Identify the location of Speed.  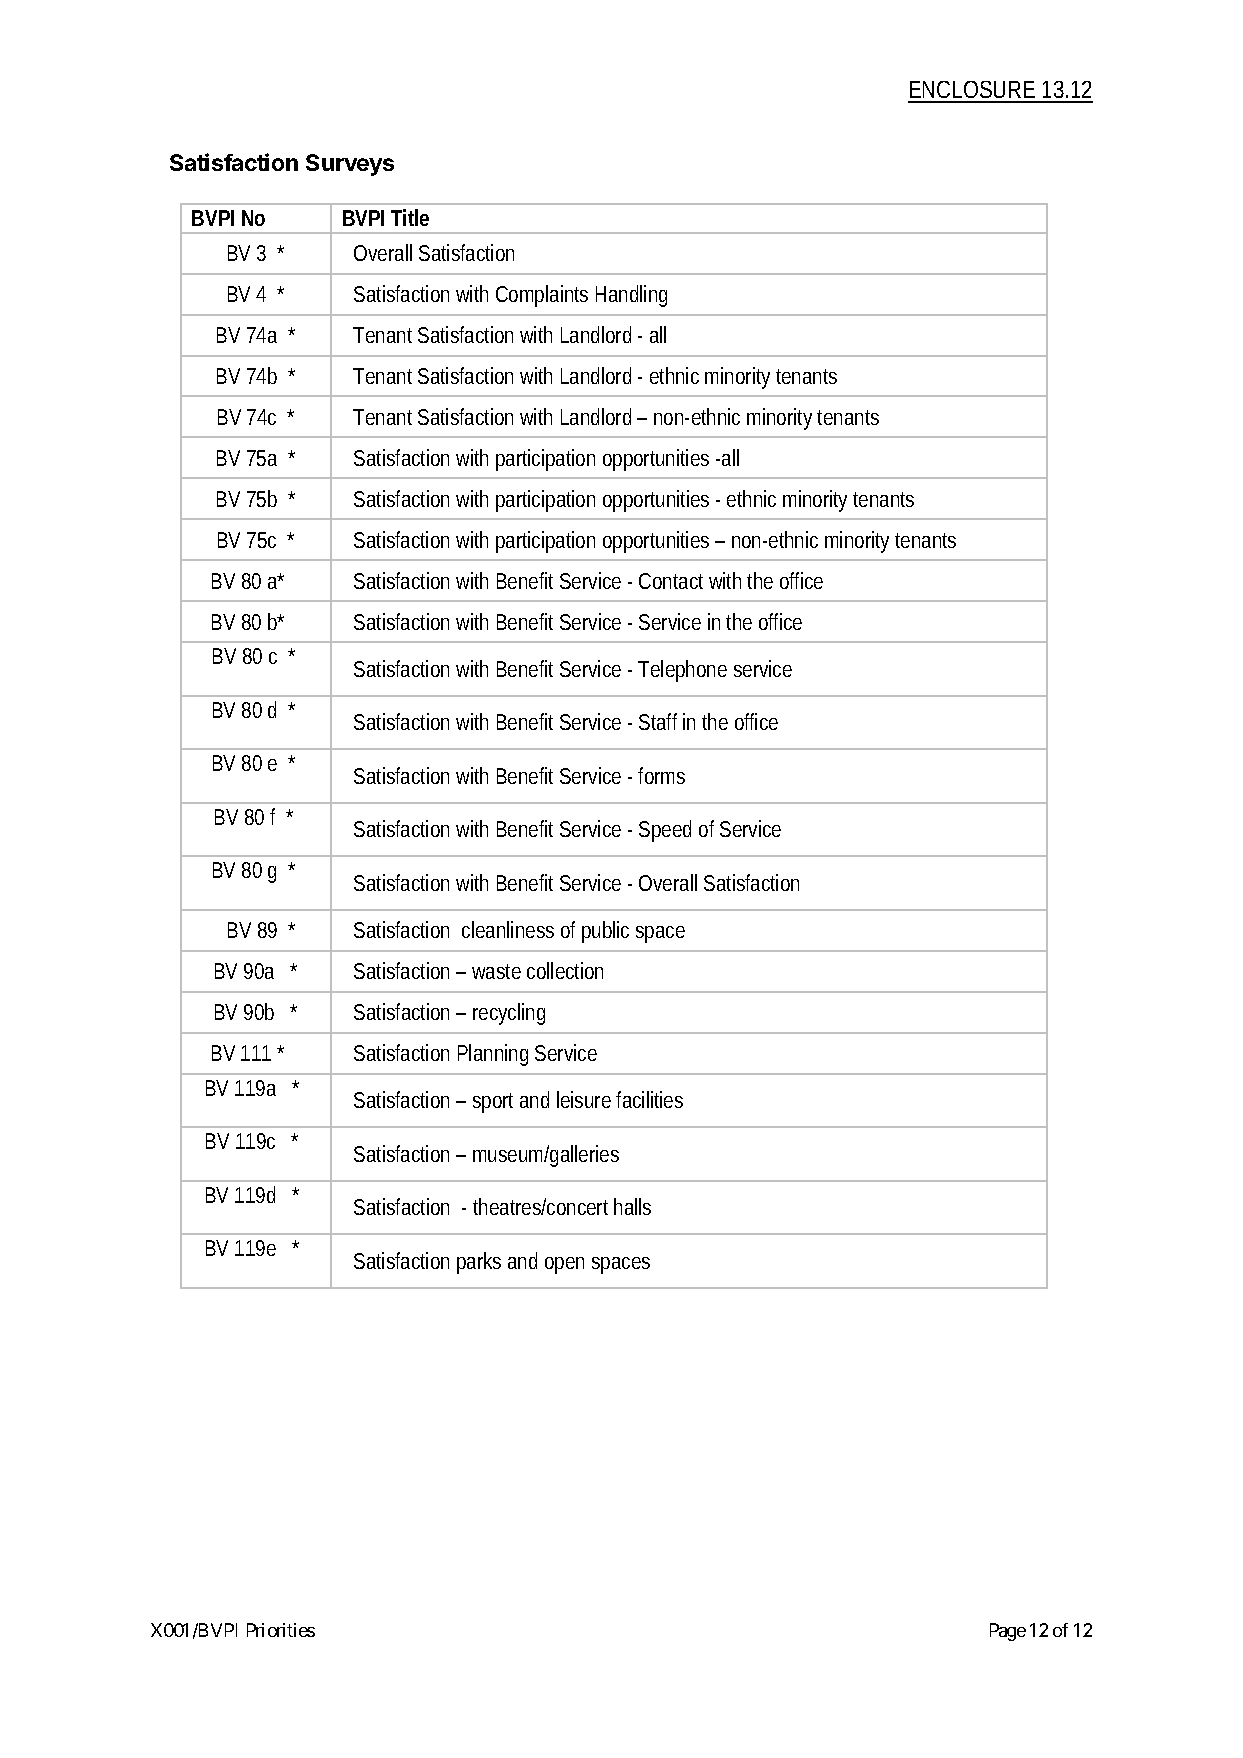
(665, 831).
